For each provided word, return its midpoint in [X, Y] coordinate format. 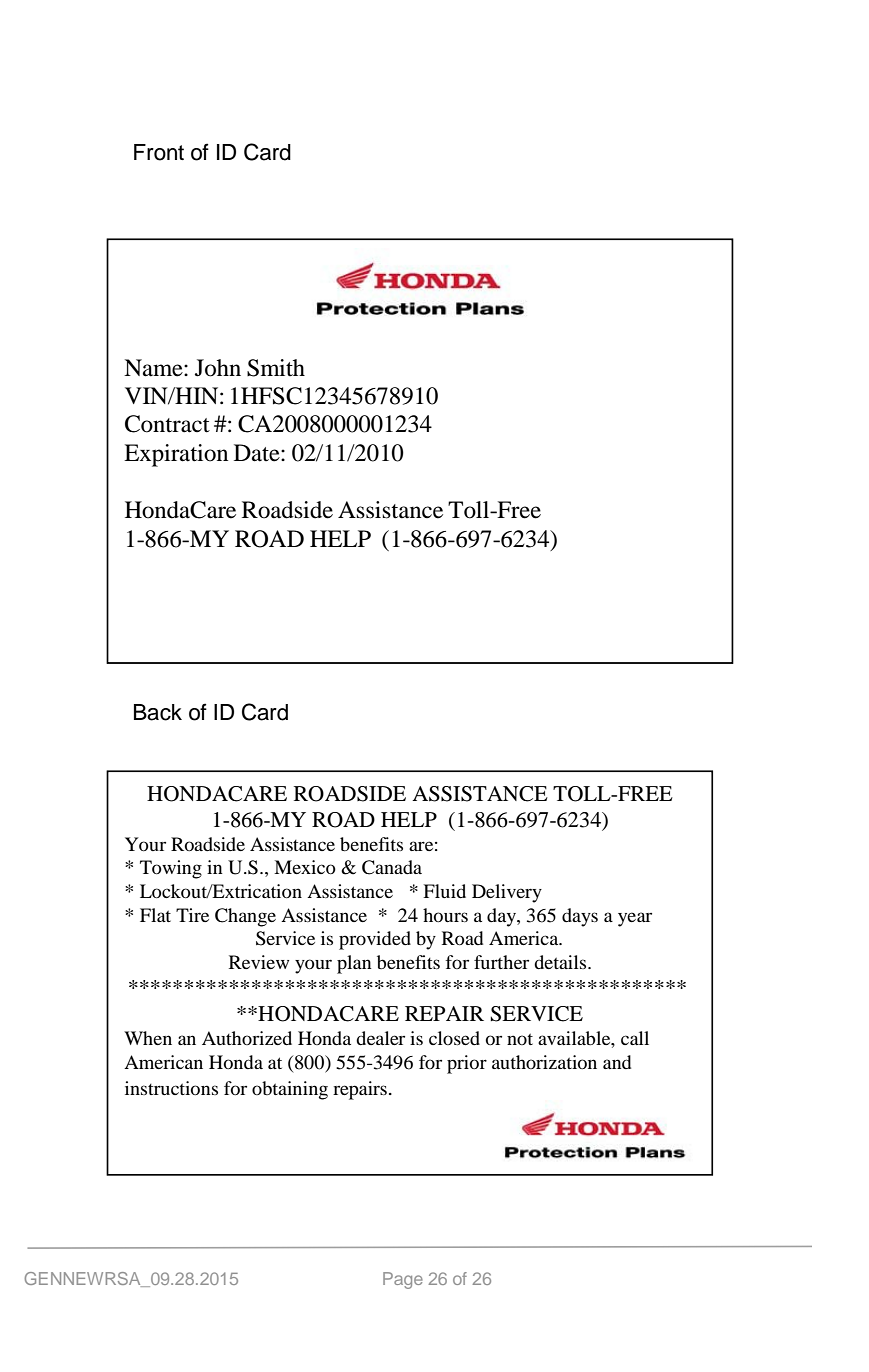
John [218, 368]
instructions [171, 1088]
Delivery [507, 893]
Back [158, 712]
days [580, 917]
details [561, 962]
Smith [276, 368]
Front [159, 152]
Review [259, 962]
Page [403, 1280]
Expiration [176, 455]
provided [375, 940]
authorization [544, 1062]
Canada [392, 867]
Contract [167, 424]
